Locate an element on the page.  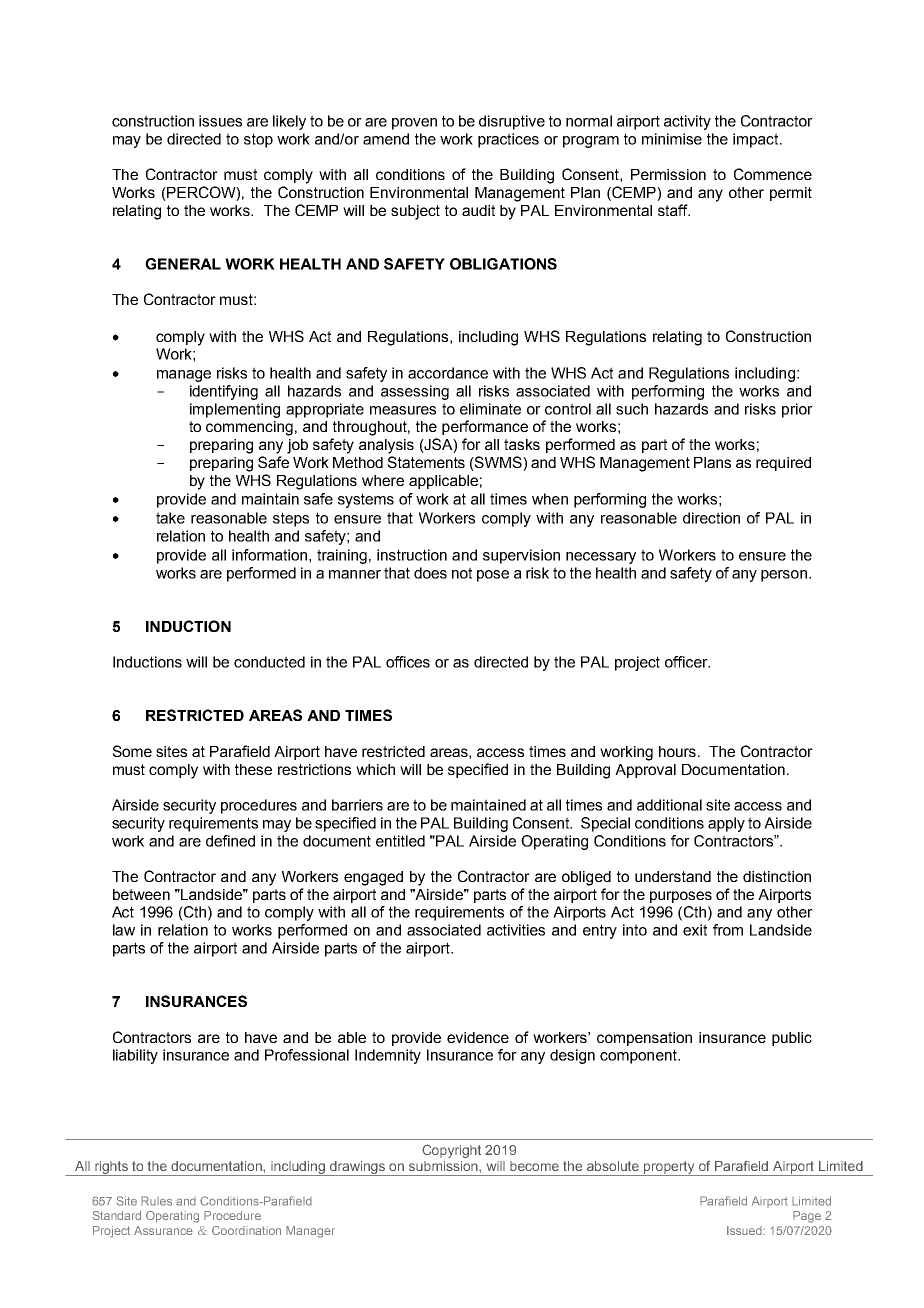
offices is located at coordinates (408, 662).
